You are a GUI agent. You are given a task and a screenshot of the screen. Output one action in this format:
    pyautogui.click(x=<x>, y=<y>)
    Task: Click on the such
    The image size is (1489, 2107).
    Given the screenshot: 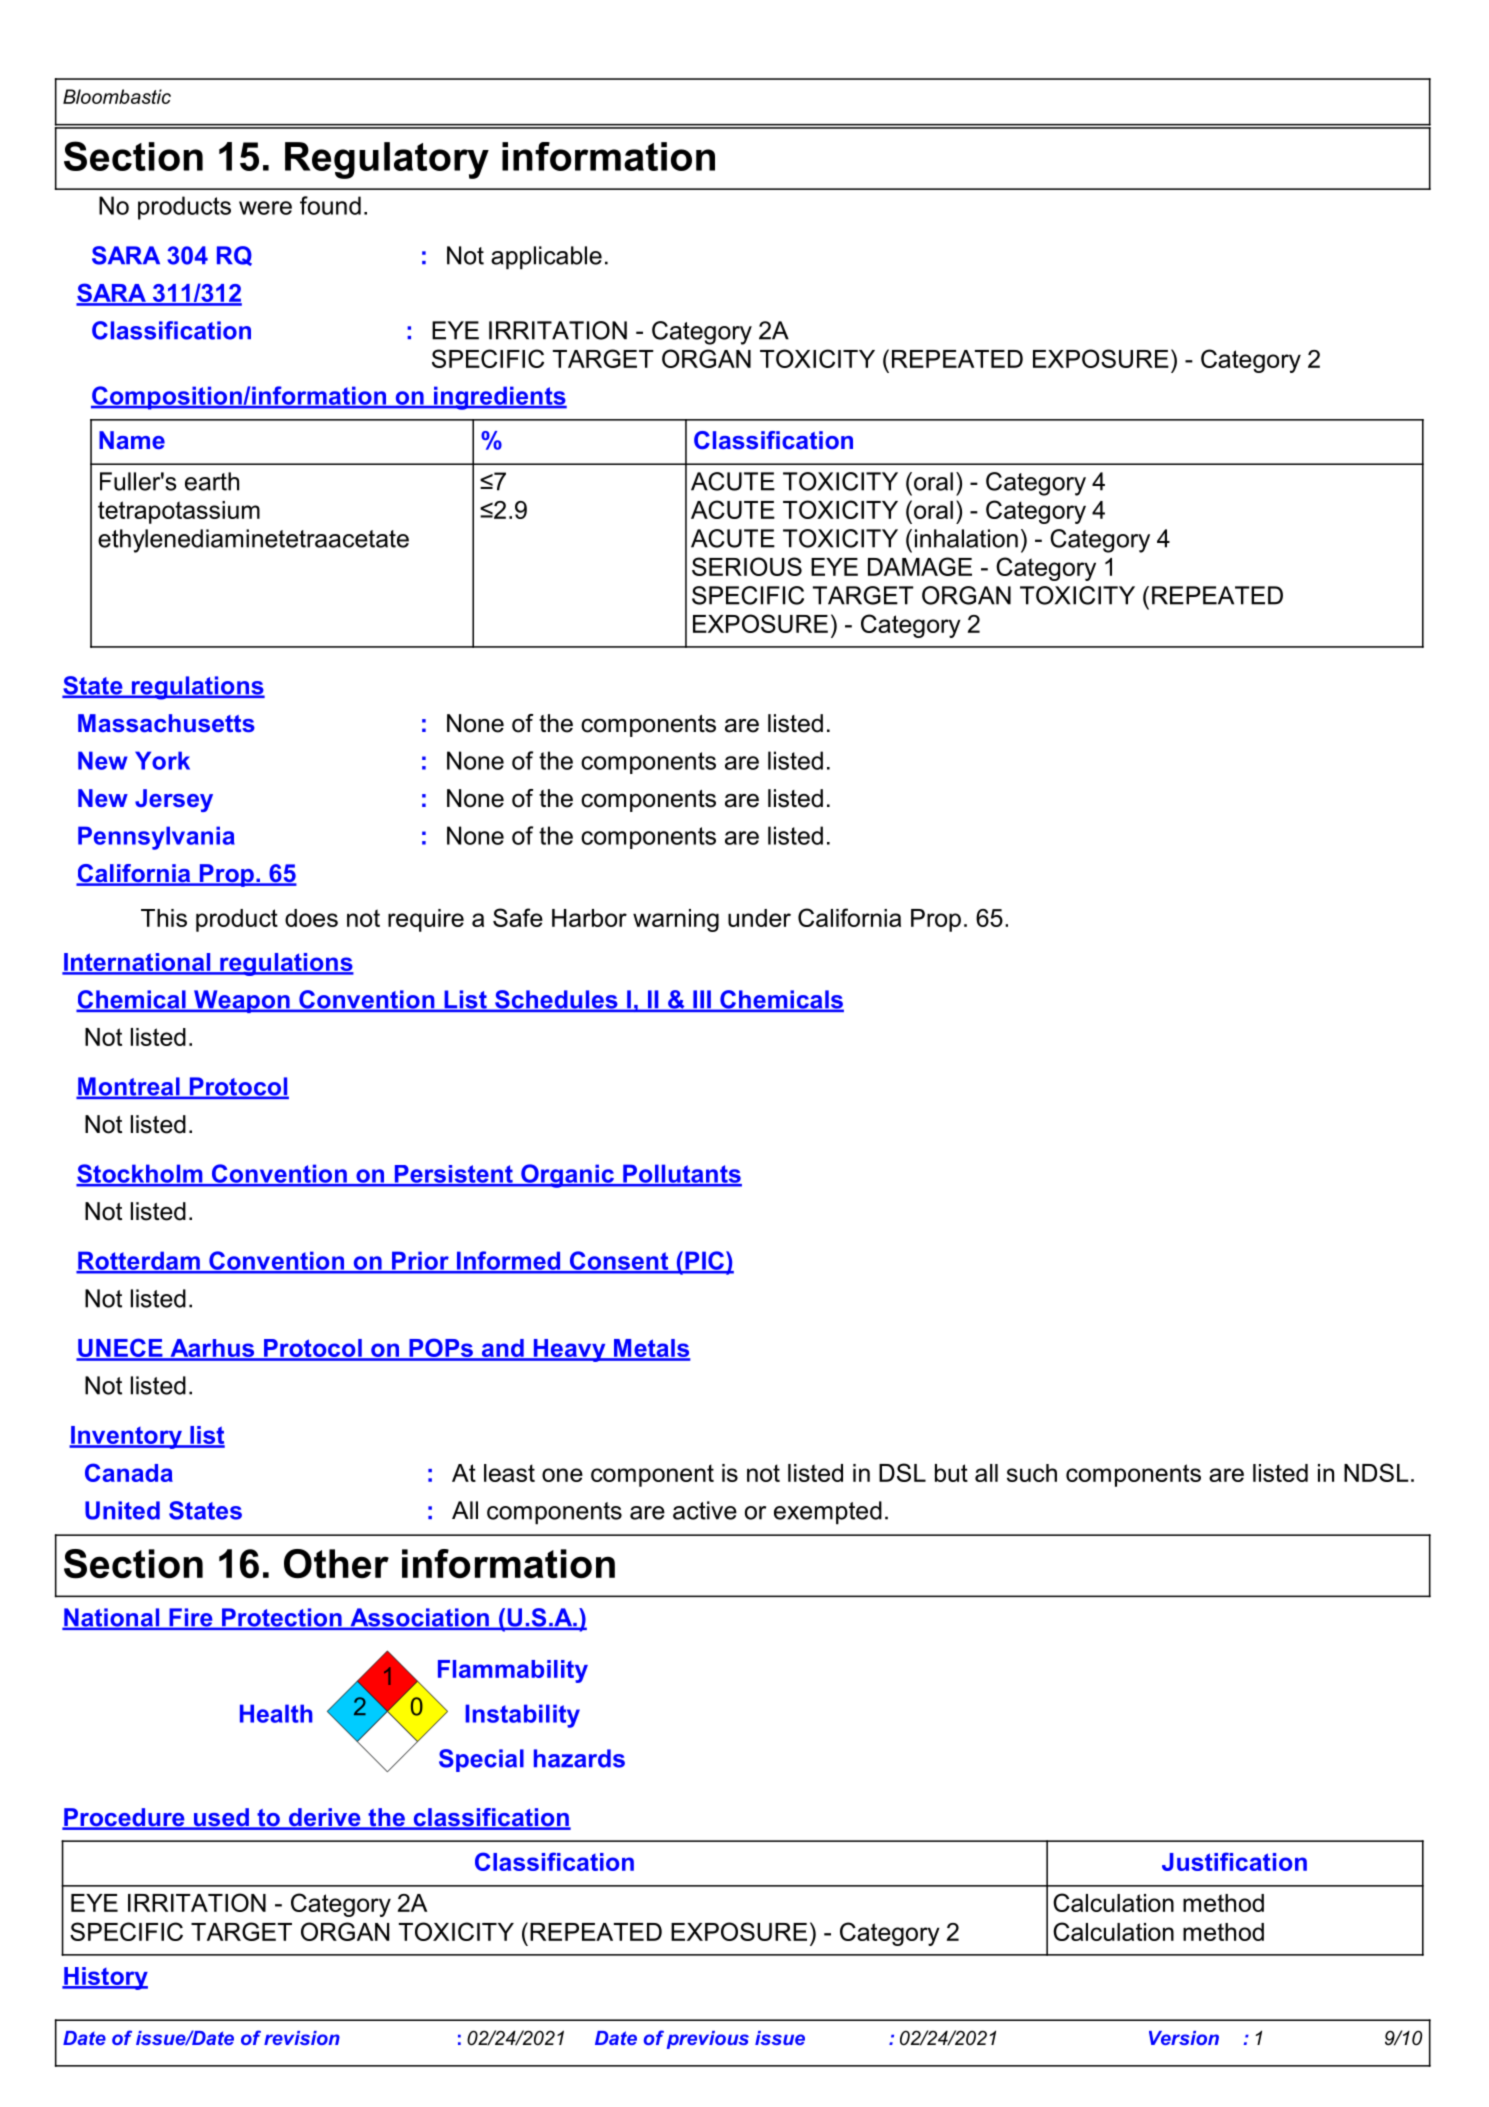 What is the action you would take?
    pyautogui.click(x=1032, y=1473)
